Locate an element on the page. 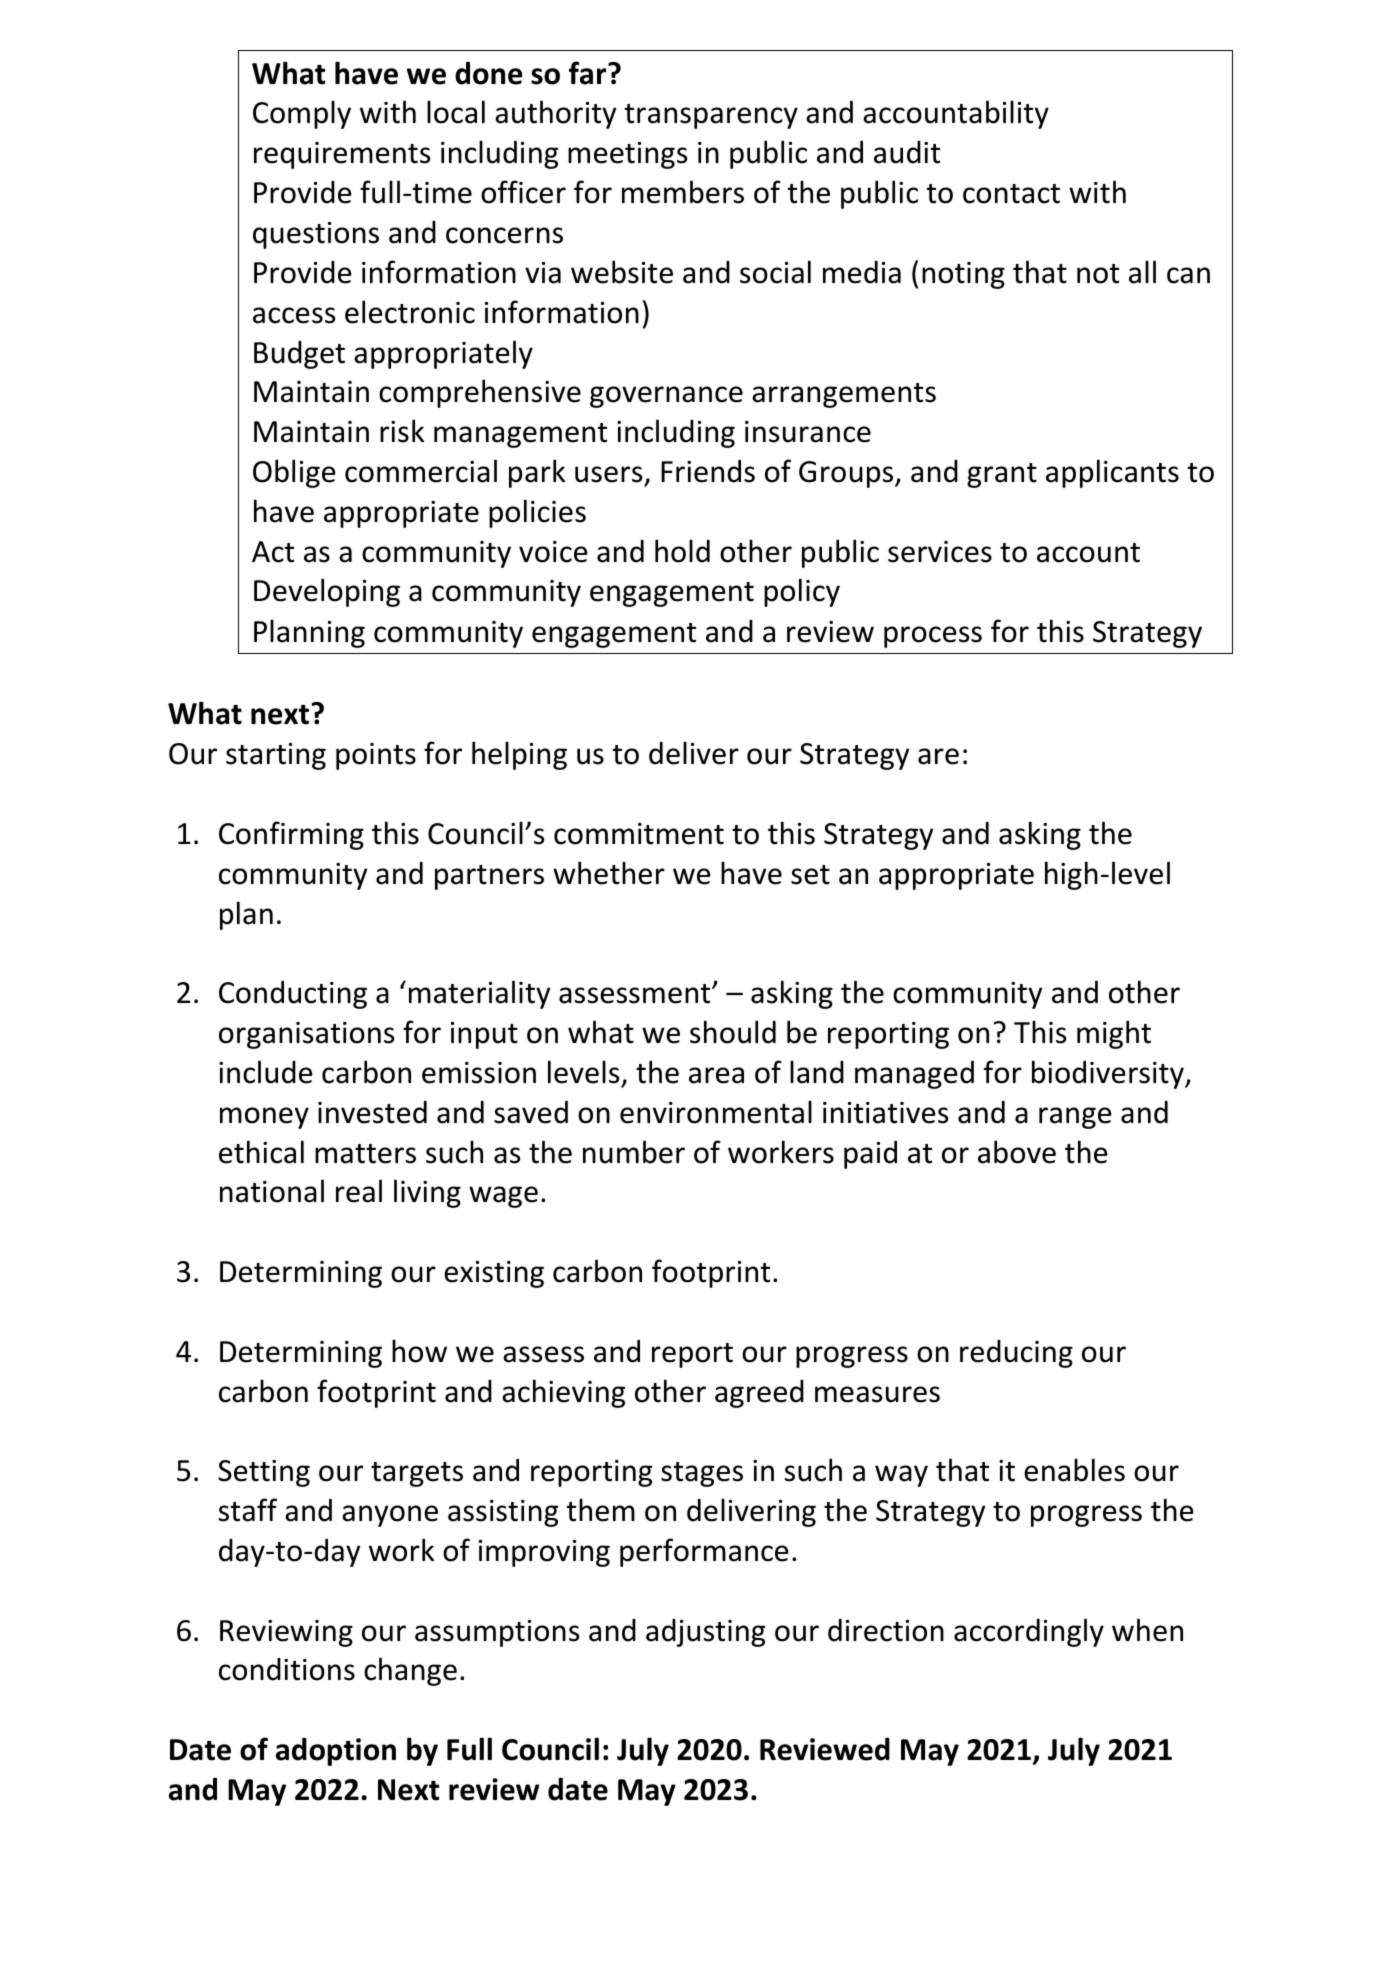 The image size is (1387, 1962). above is located at coordinates (1017, 1152).
